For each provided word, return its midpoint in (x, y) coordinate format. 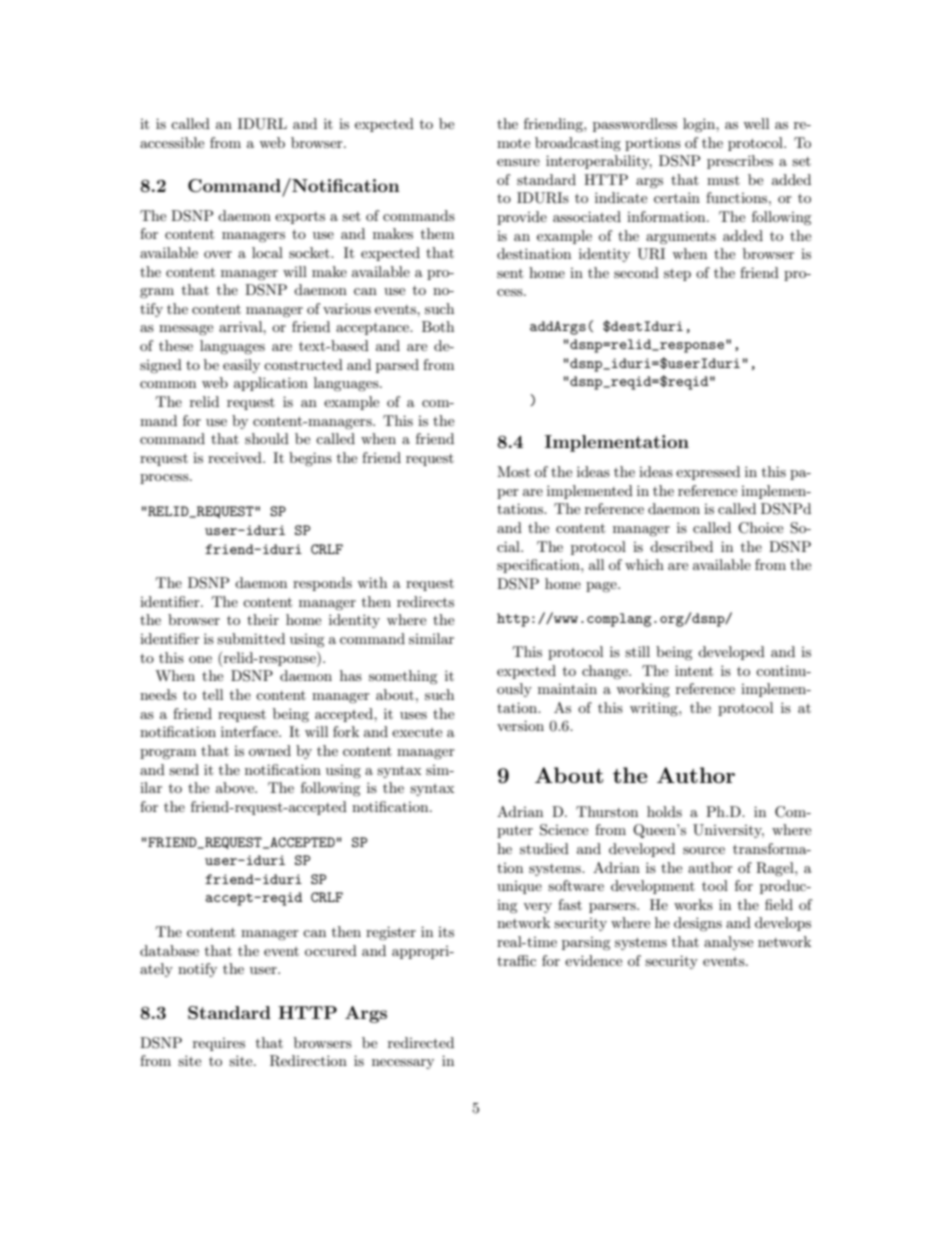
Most (513, 471)
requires (219, 1044)
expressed (708, 473)
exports (300, 218)
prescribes (740, 162)
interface (250, 731)
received (236, 457)
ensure (518, 162)
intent (694, 670)
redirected (421, 1042)
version (520, 725)
